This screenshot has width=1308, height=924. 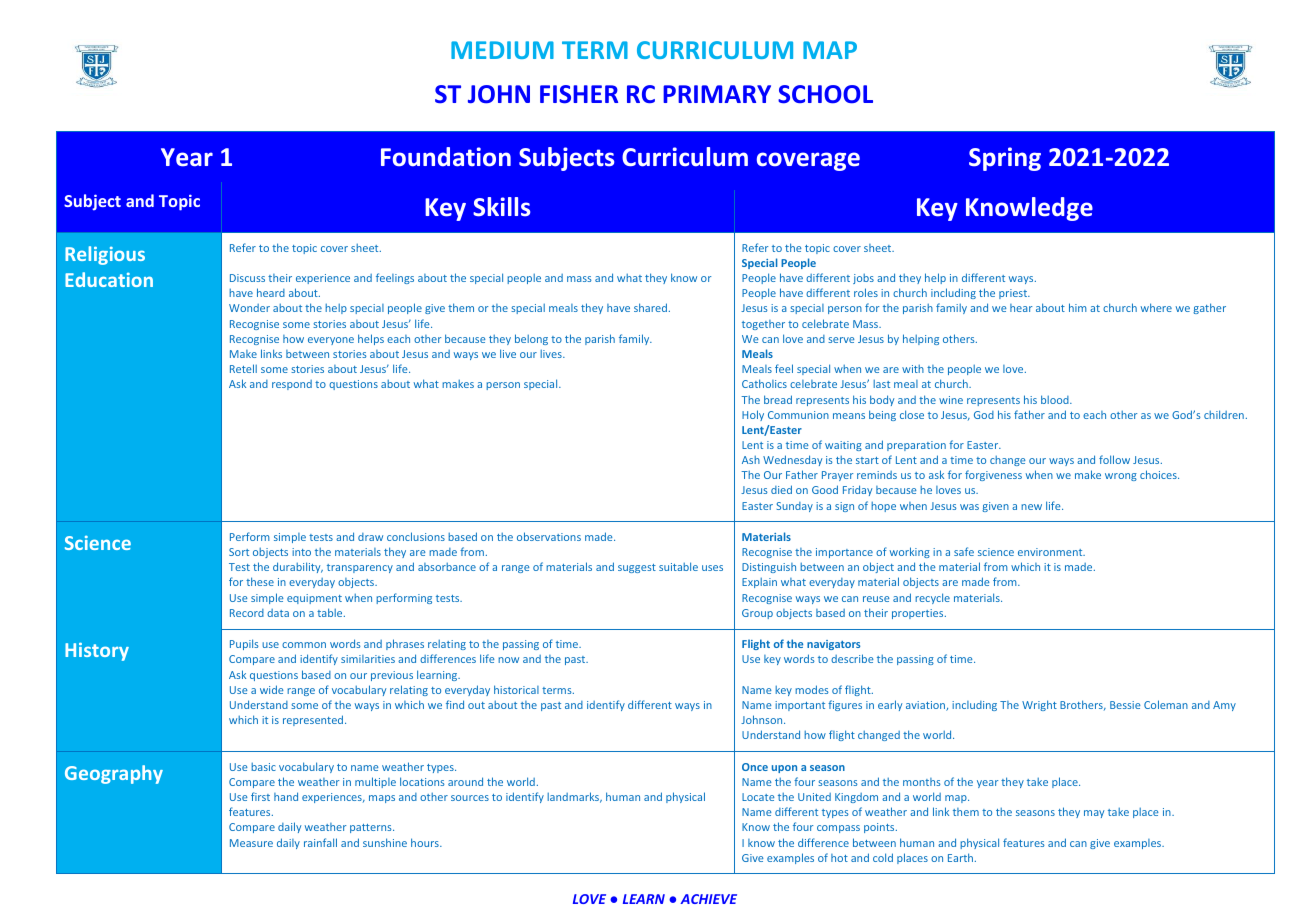 What do you see at coordinates (239, 552) in the screenshot?
I see `Sort` at bounding box center [239, 552].
